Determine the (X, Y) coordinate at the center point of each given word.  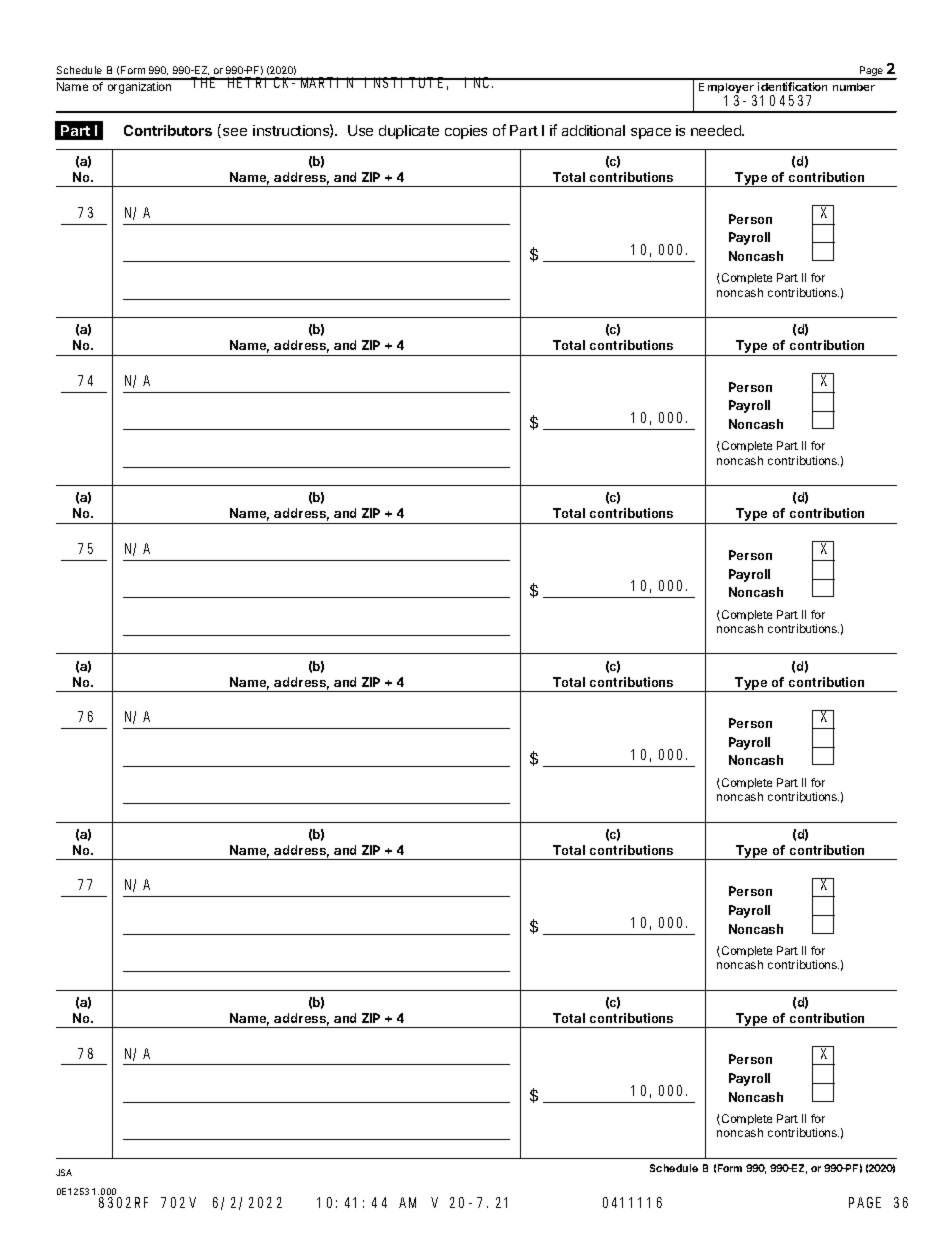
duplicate (409, 132)
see (235, 132)
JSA (64, 1172)
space (651, 133)
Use (360, 130)
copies (466, 132)
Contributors (168, 130)
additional (593, 130)
